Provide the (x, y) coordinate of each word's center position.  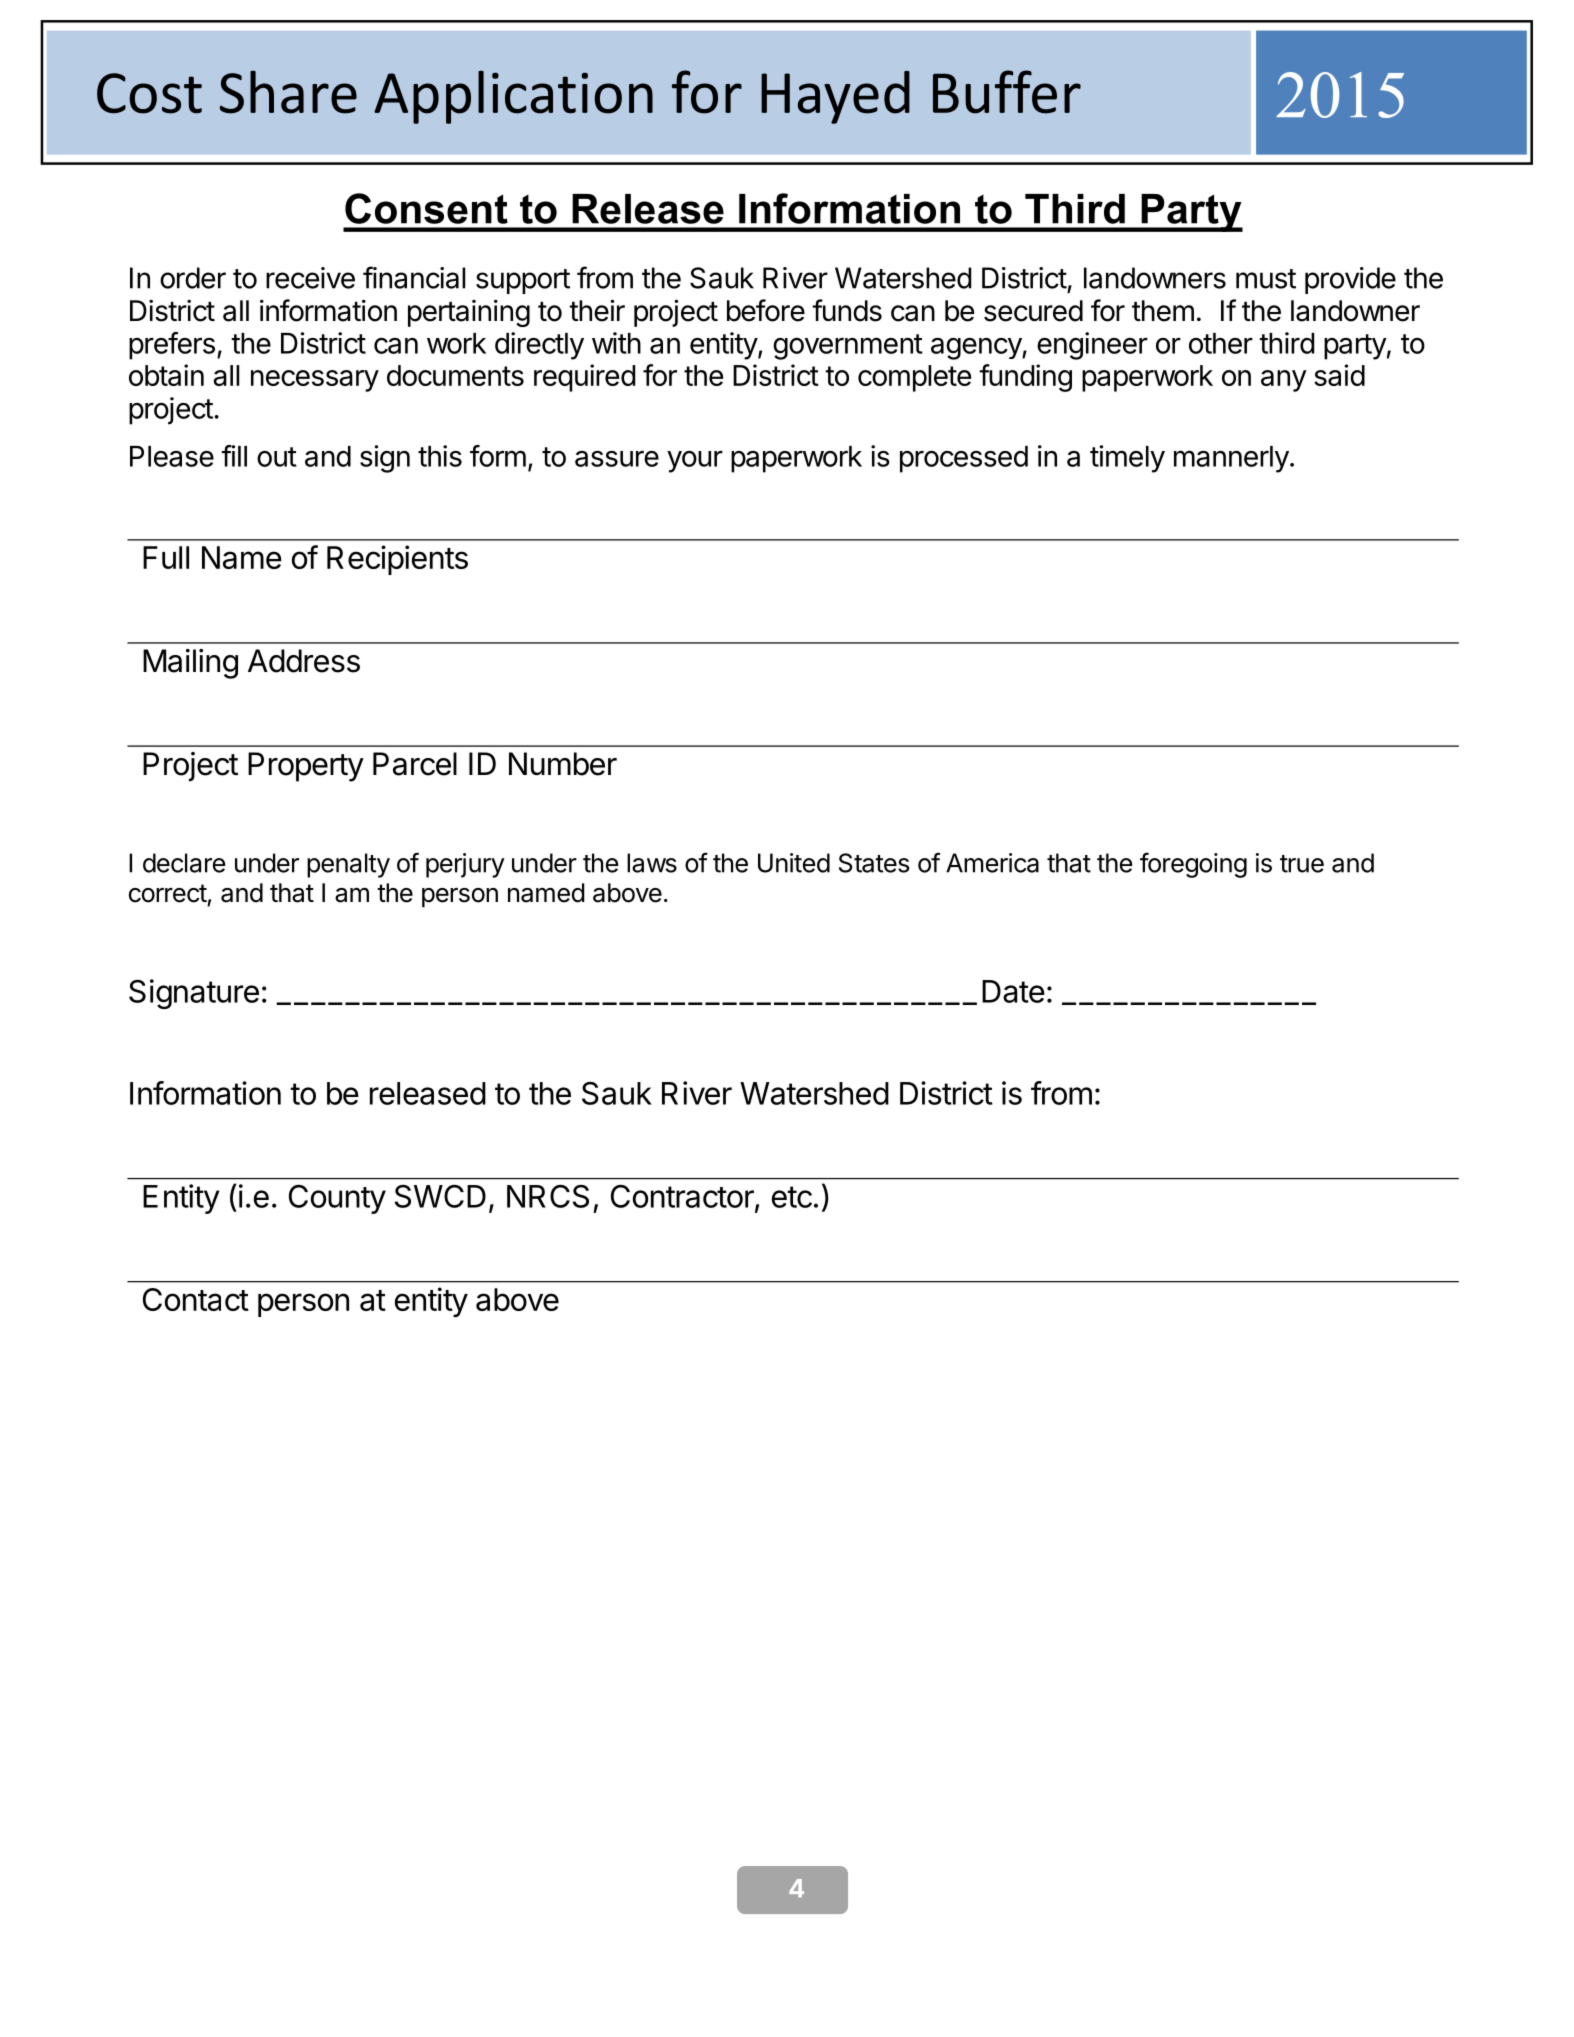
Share (288, 92)
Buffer (1007, 92)
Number (563, 764)
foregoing (1193, 865)
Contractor (683, 1197)
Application (513, 97)
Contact (196, 1299)
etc (792, 1197)
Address (304, 661)
